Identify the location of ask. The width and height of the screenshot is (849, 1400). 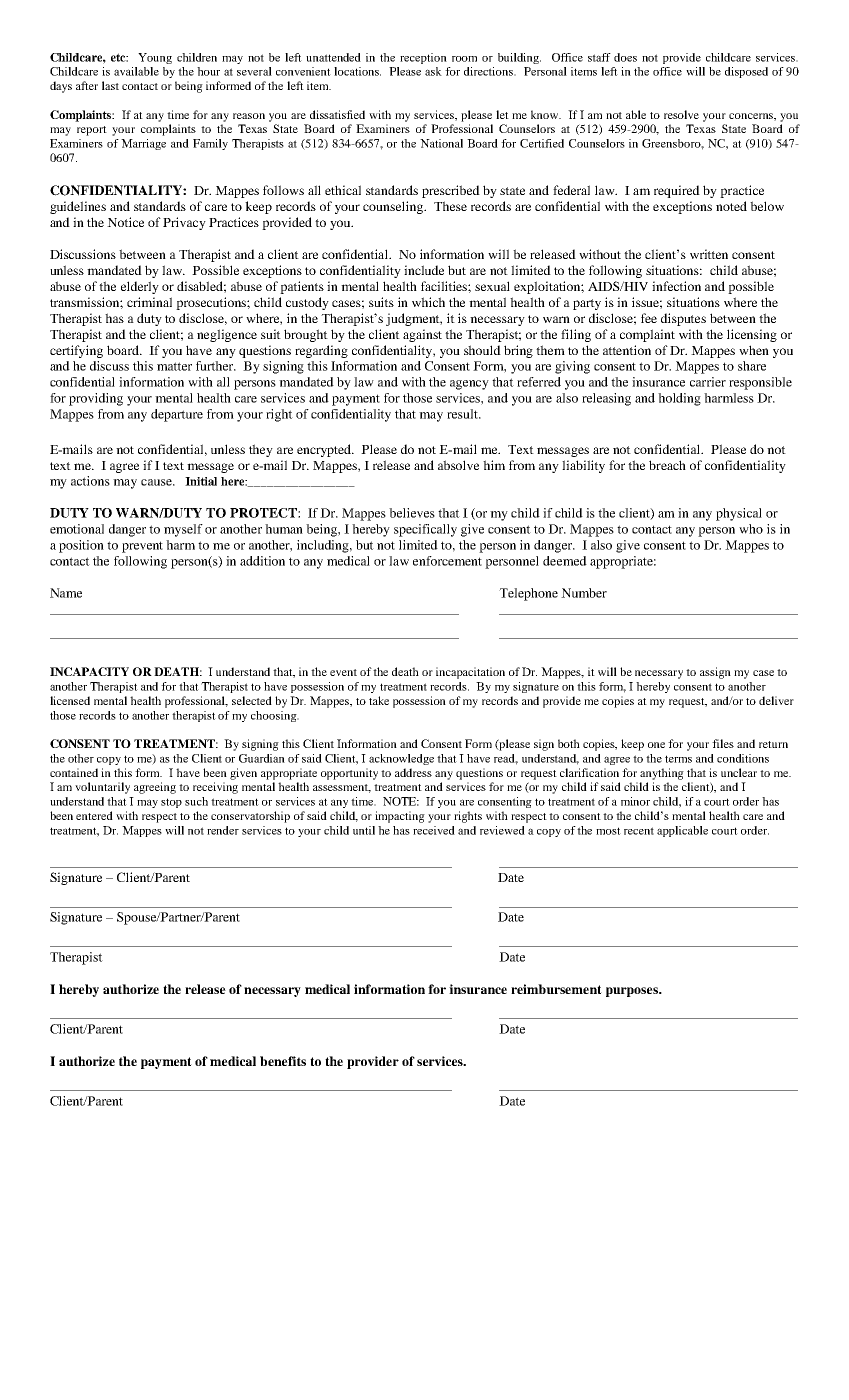
(433, 71).
